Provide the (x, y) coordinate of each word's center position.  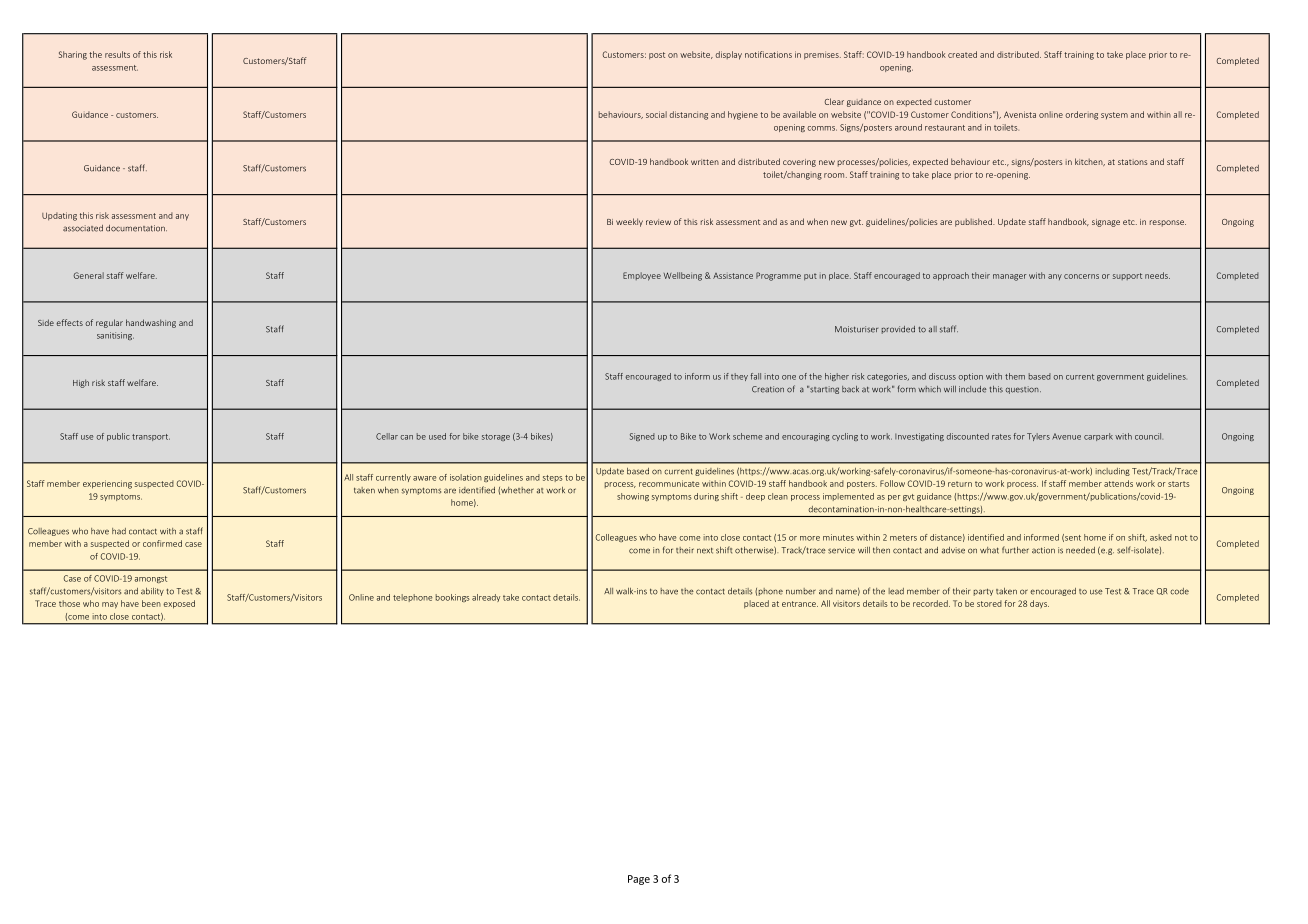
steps (553, 478)
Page (639, 880)
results (117, 54)
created (962, 54)
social (656, 114)
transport (151, 437)
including (1113, 472)
